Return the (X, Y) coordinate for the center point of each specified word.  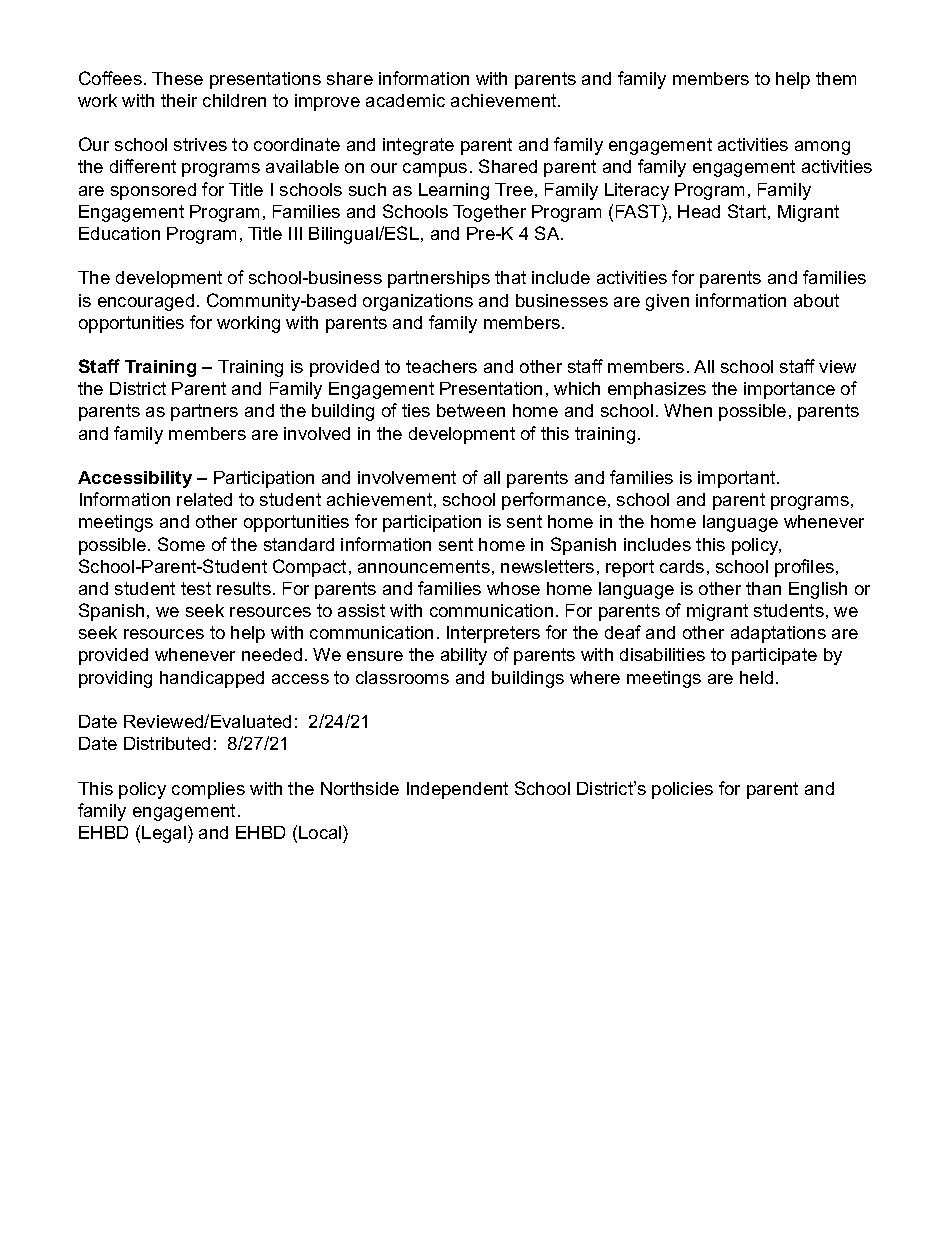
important (738, 479)
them (836, 78)
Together (489, 213)
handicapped (212, 679)
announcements (424, 566)
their (179, 100)
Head (699, 211)
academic (405, 100)
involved (317, 433)
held (756, 677)
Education (119, 233)
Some (181, 544)
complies (208, 790)
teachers (441, 366)
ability (464, 656)
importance (789, 390)
